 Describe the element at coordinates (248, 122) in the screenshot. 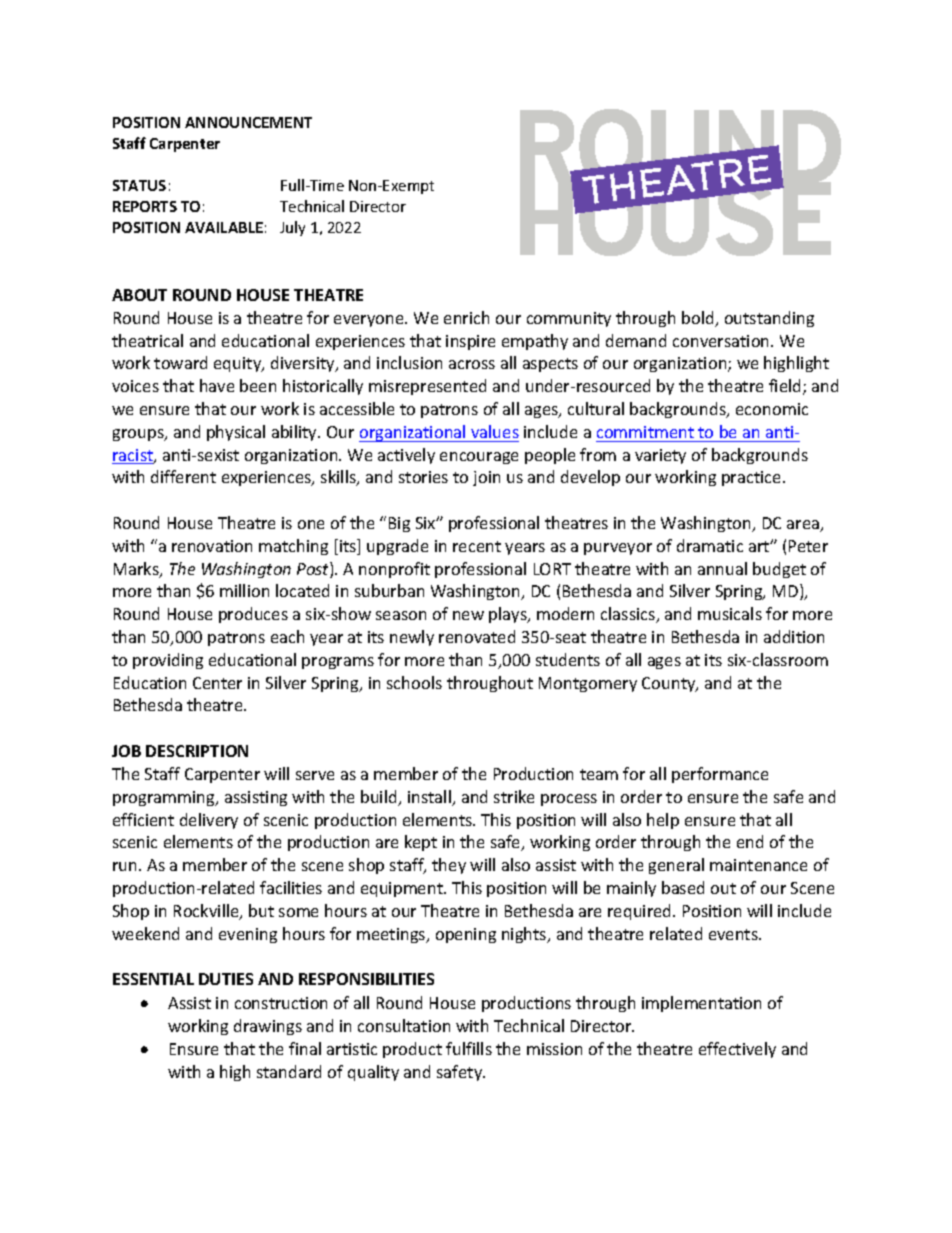

I see `ANNOUNCEMENT` at that location.
